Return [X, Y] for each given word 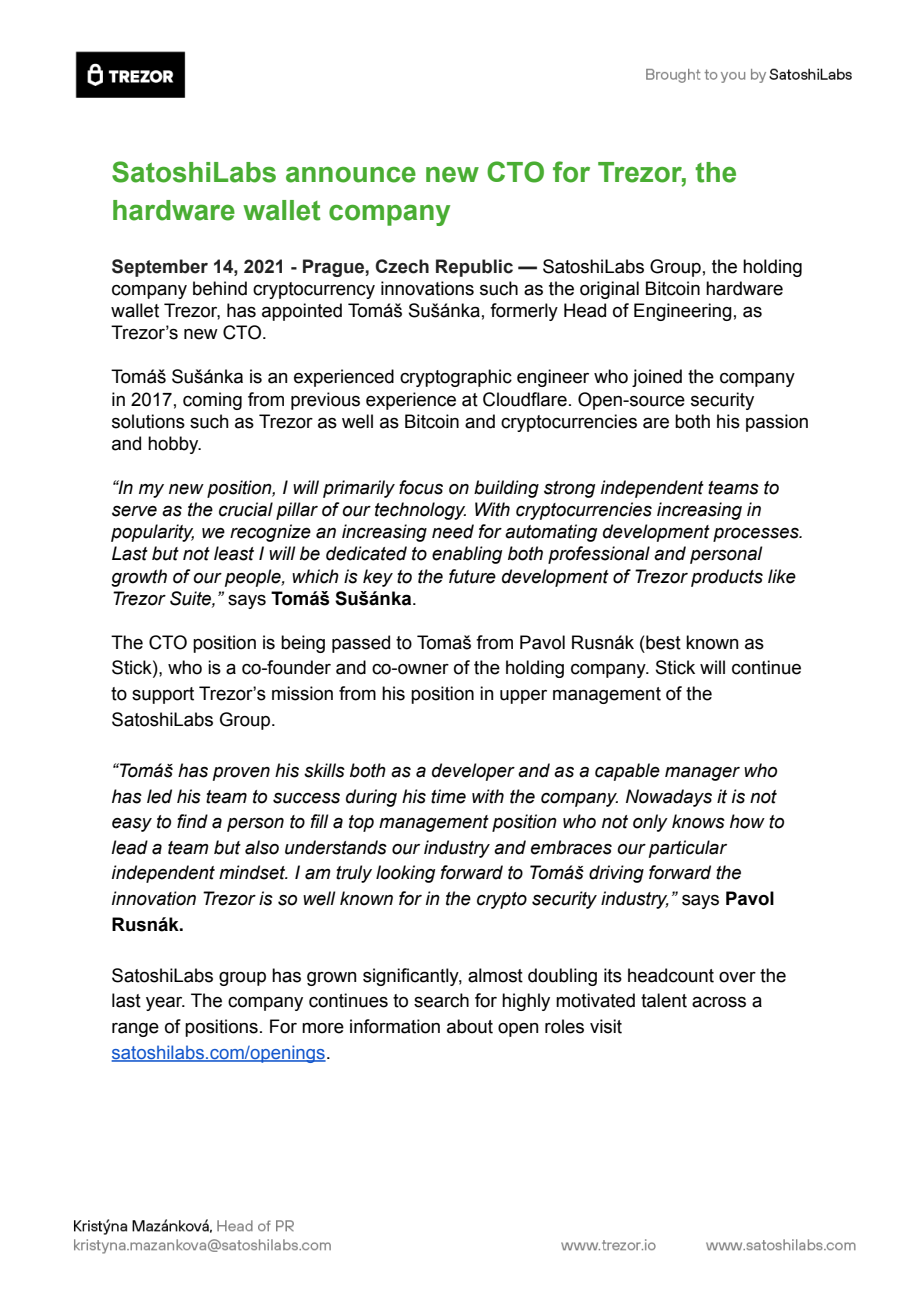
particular [688, 849]
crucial [246, 509]
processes [757, 535]
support [163, 695]
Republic [474, 268]
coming [212, 401]
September [160, 268]
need [453, 531]
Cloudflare [525, 399]
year [165, 1004]
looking [405, 874]
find [192, 821]
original [609, 290]
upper [523, 697]
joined [657, 378]
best [663, 642]
